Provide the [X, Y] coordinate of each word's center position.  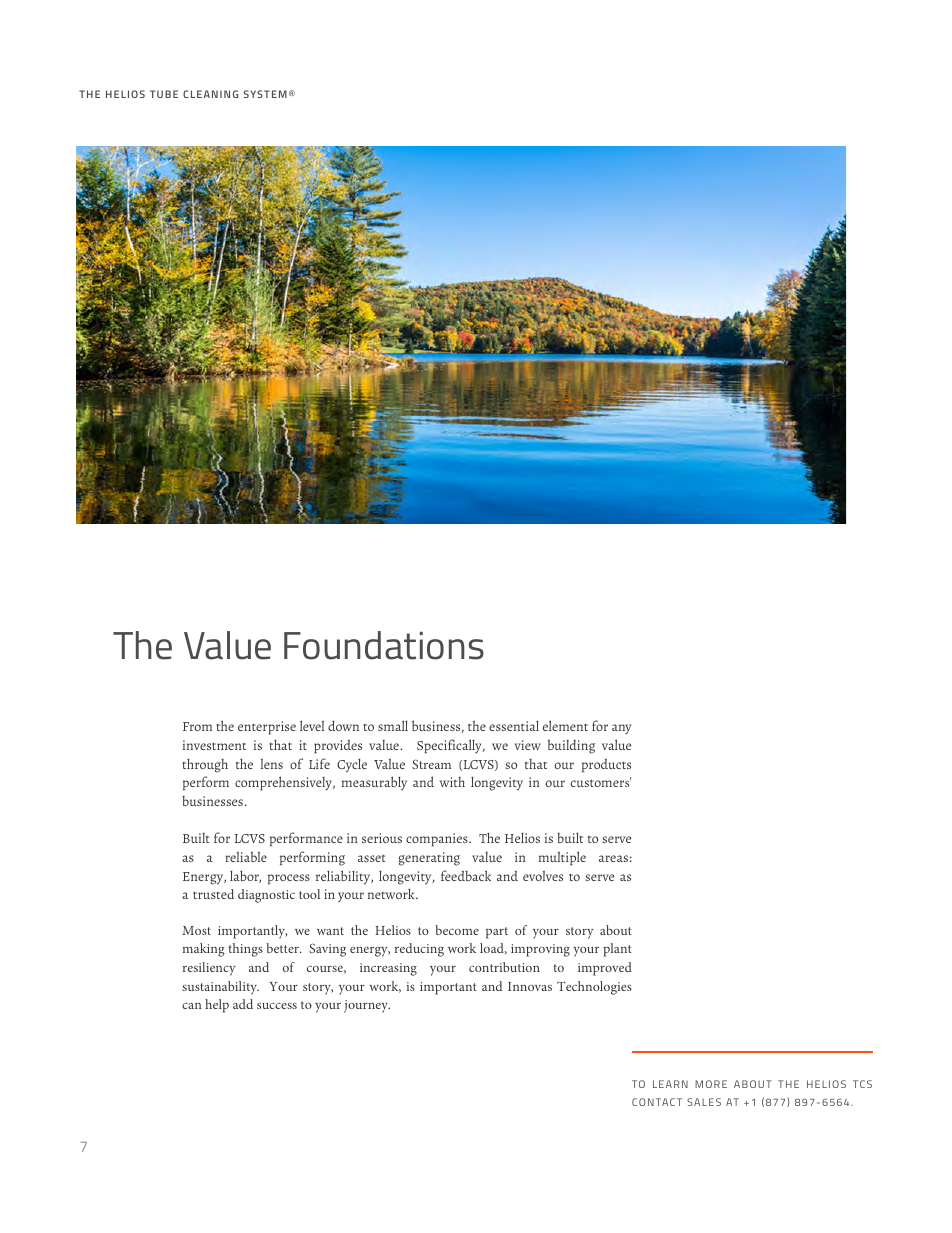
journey [367, 1006]
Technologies [594, 988]
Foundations [384, 645]
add [243, 1004]
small [393, 725]
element [565, 725]
